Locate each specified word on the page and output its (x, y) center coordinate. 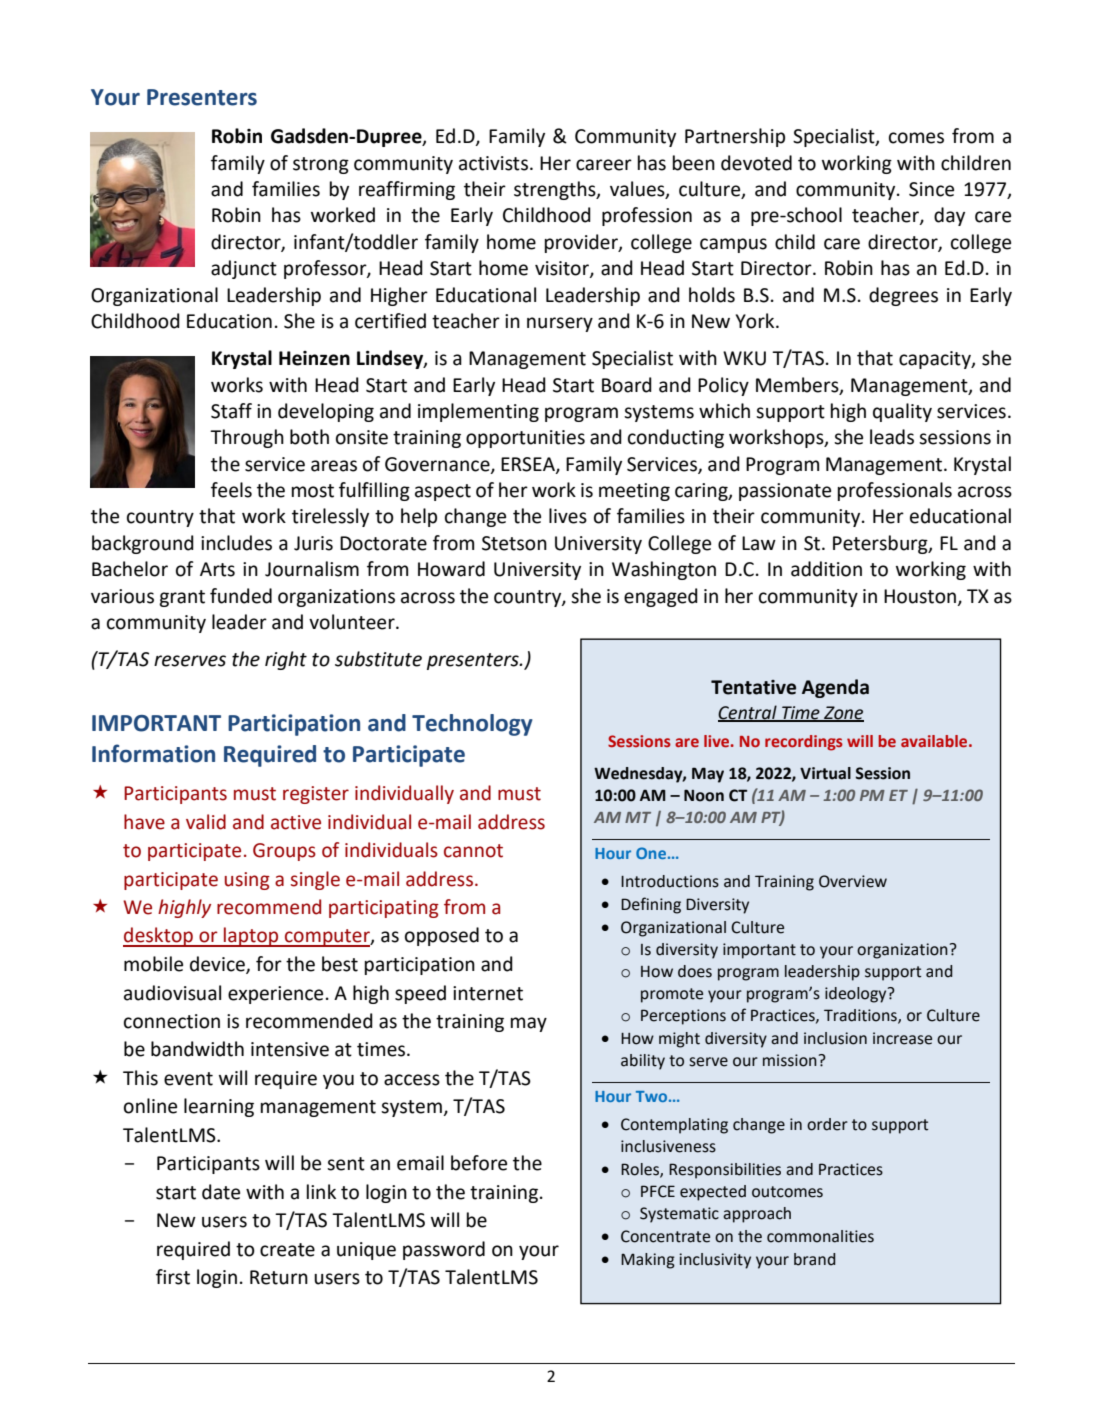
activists (493, 163)
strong (321, 165)
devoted (756, 163)
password (444, 1250)
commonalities (820, 1236)
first (173, 1277)
